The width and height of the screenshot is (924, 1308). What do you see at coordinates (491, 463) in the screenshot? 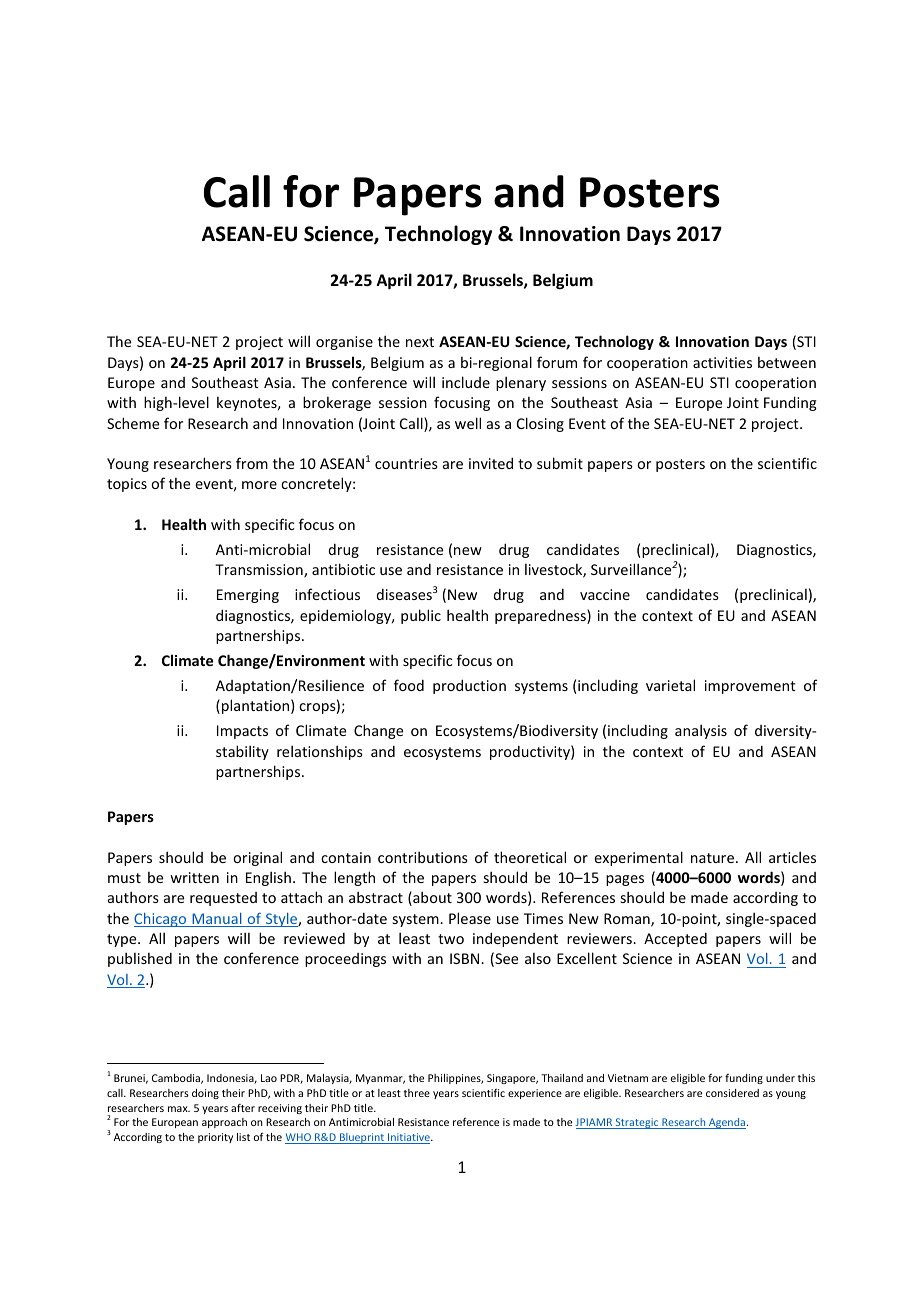
I see `invited` at bounding box center [491, 463].
